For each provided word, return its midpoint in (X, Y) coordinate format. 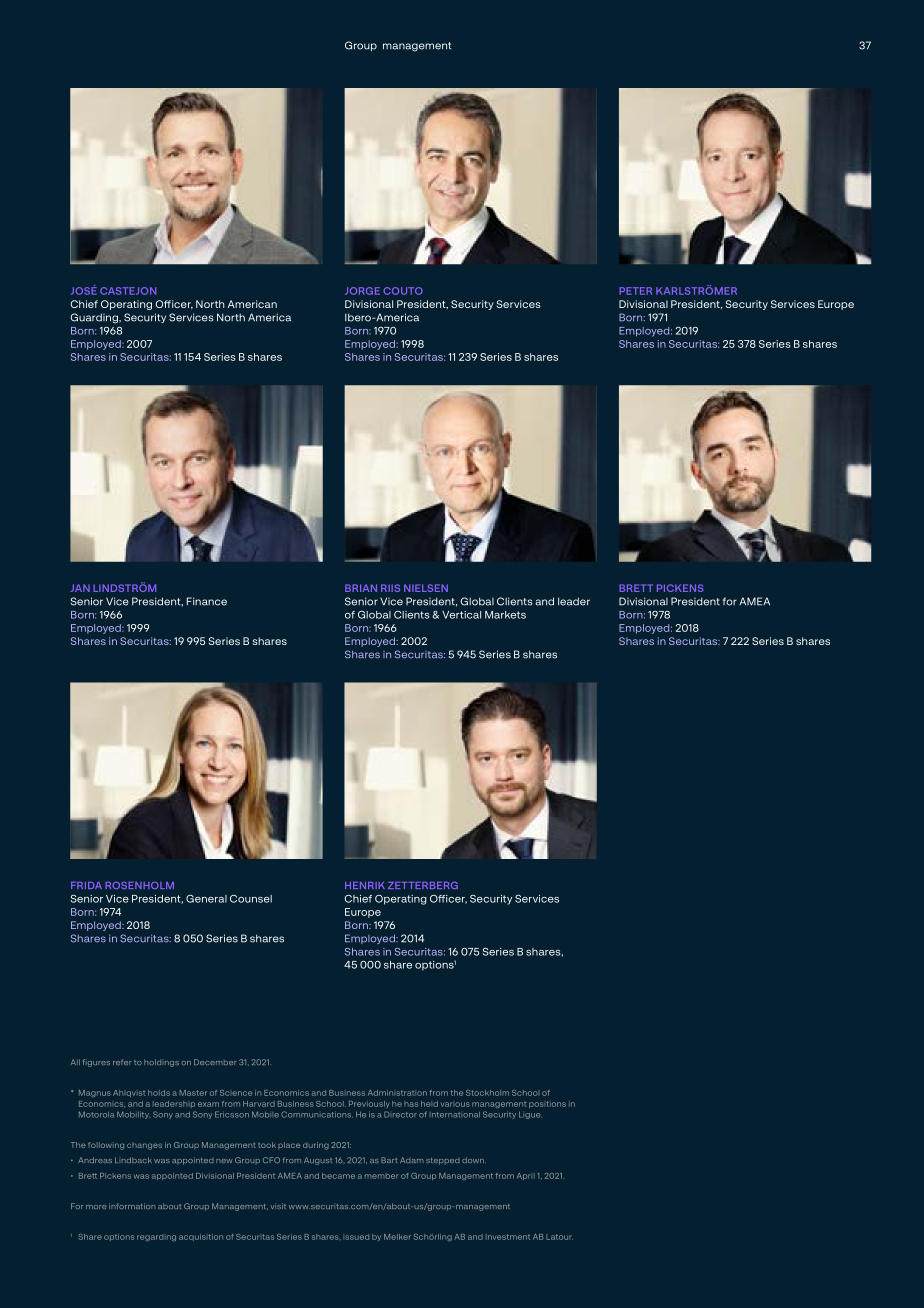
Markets (505, 615)
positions (547, 1104)
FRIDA (86, 885)
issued (356, 1237)
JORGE (362, 291)
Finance (207, 601)
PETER (635, 291)
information (132, 1206)
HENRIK (365, 885)
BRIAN (361, 588)
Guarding (95, 318)
